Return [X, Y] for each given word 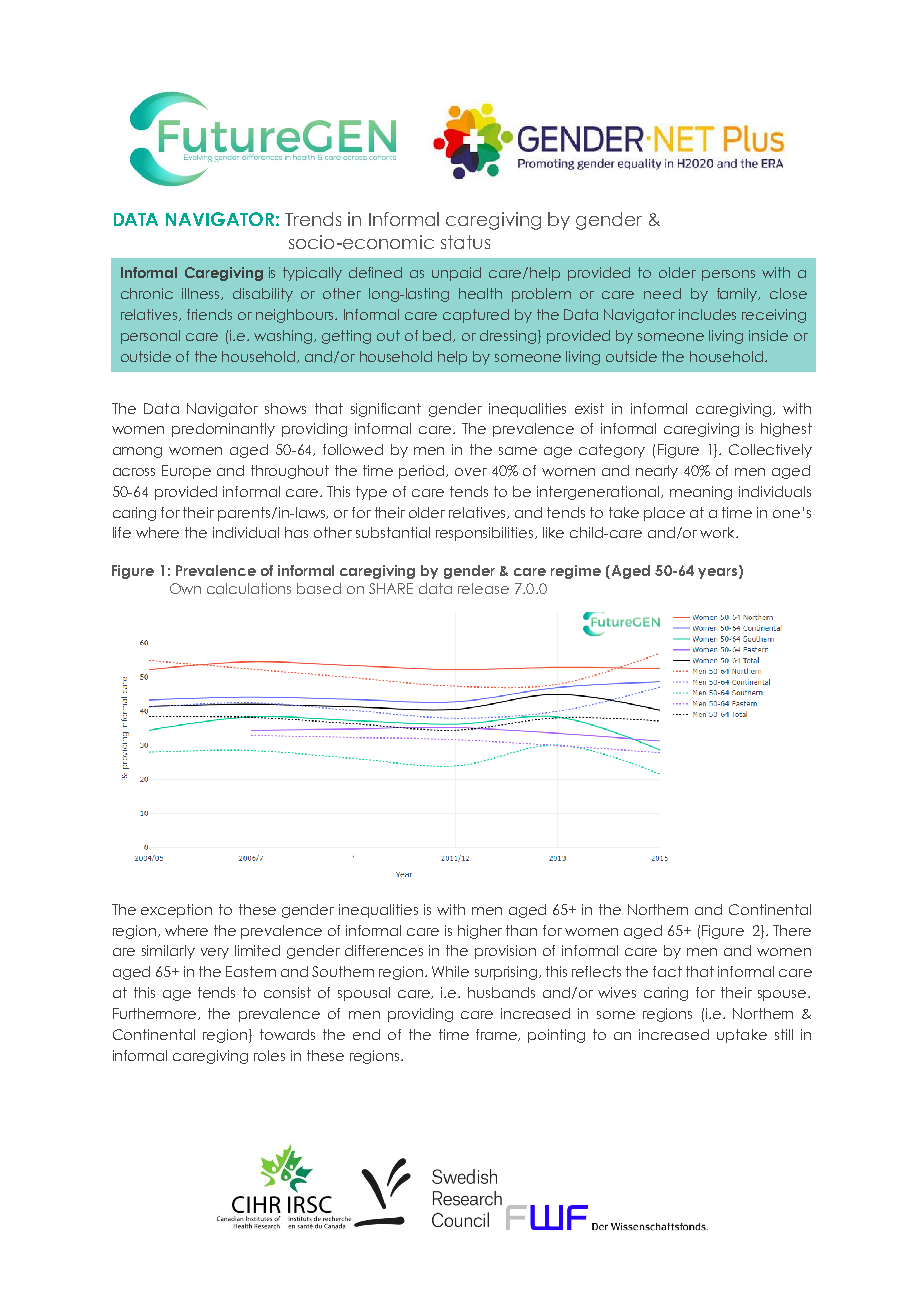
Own [185, 588]
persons [728, 275]
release [483, 588]
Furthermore [156, 1014]
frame [498, 1035]
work [718, 532]
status [465, 242]
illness [202, 294]
